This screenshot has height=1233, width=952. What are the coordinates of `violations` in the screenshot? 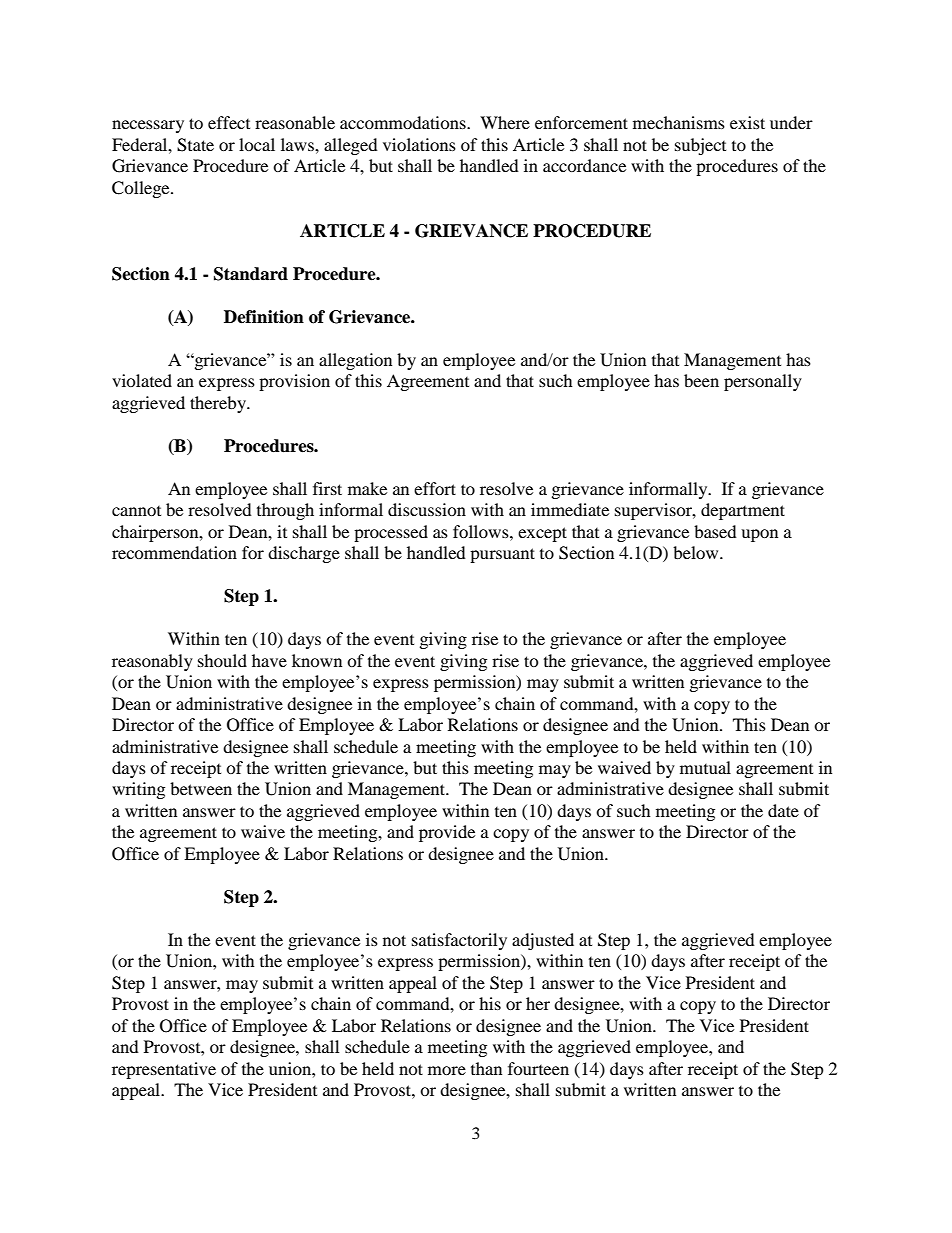 It's located at (419, 144).
